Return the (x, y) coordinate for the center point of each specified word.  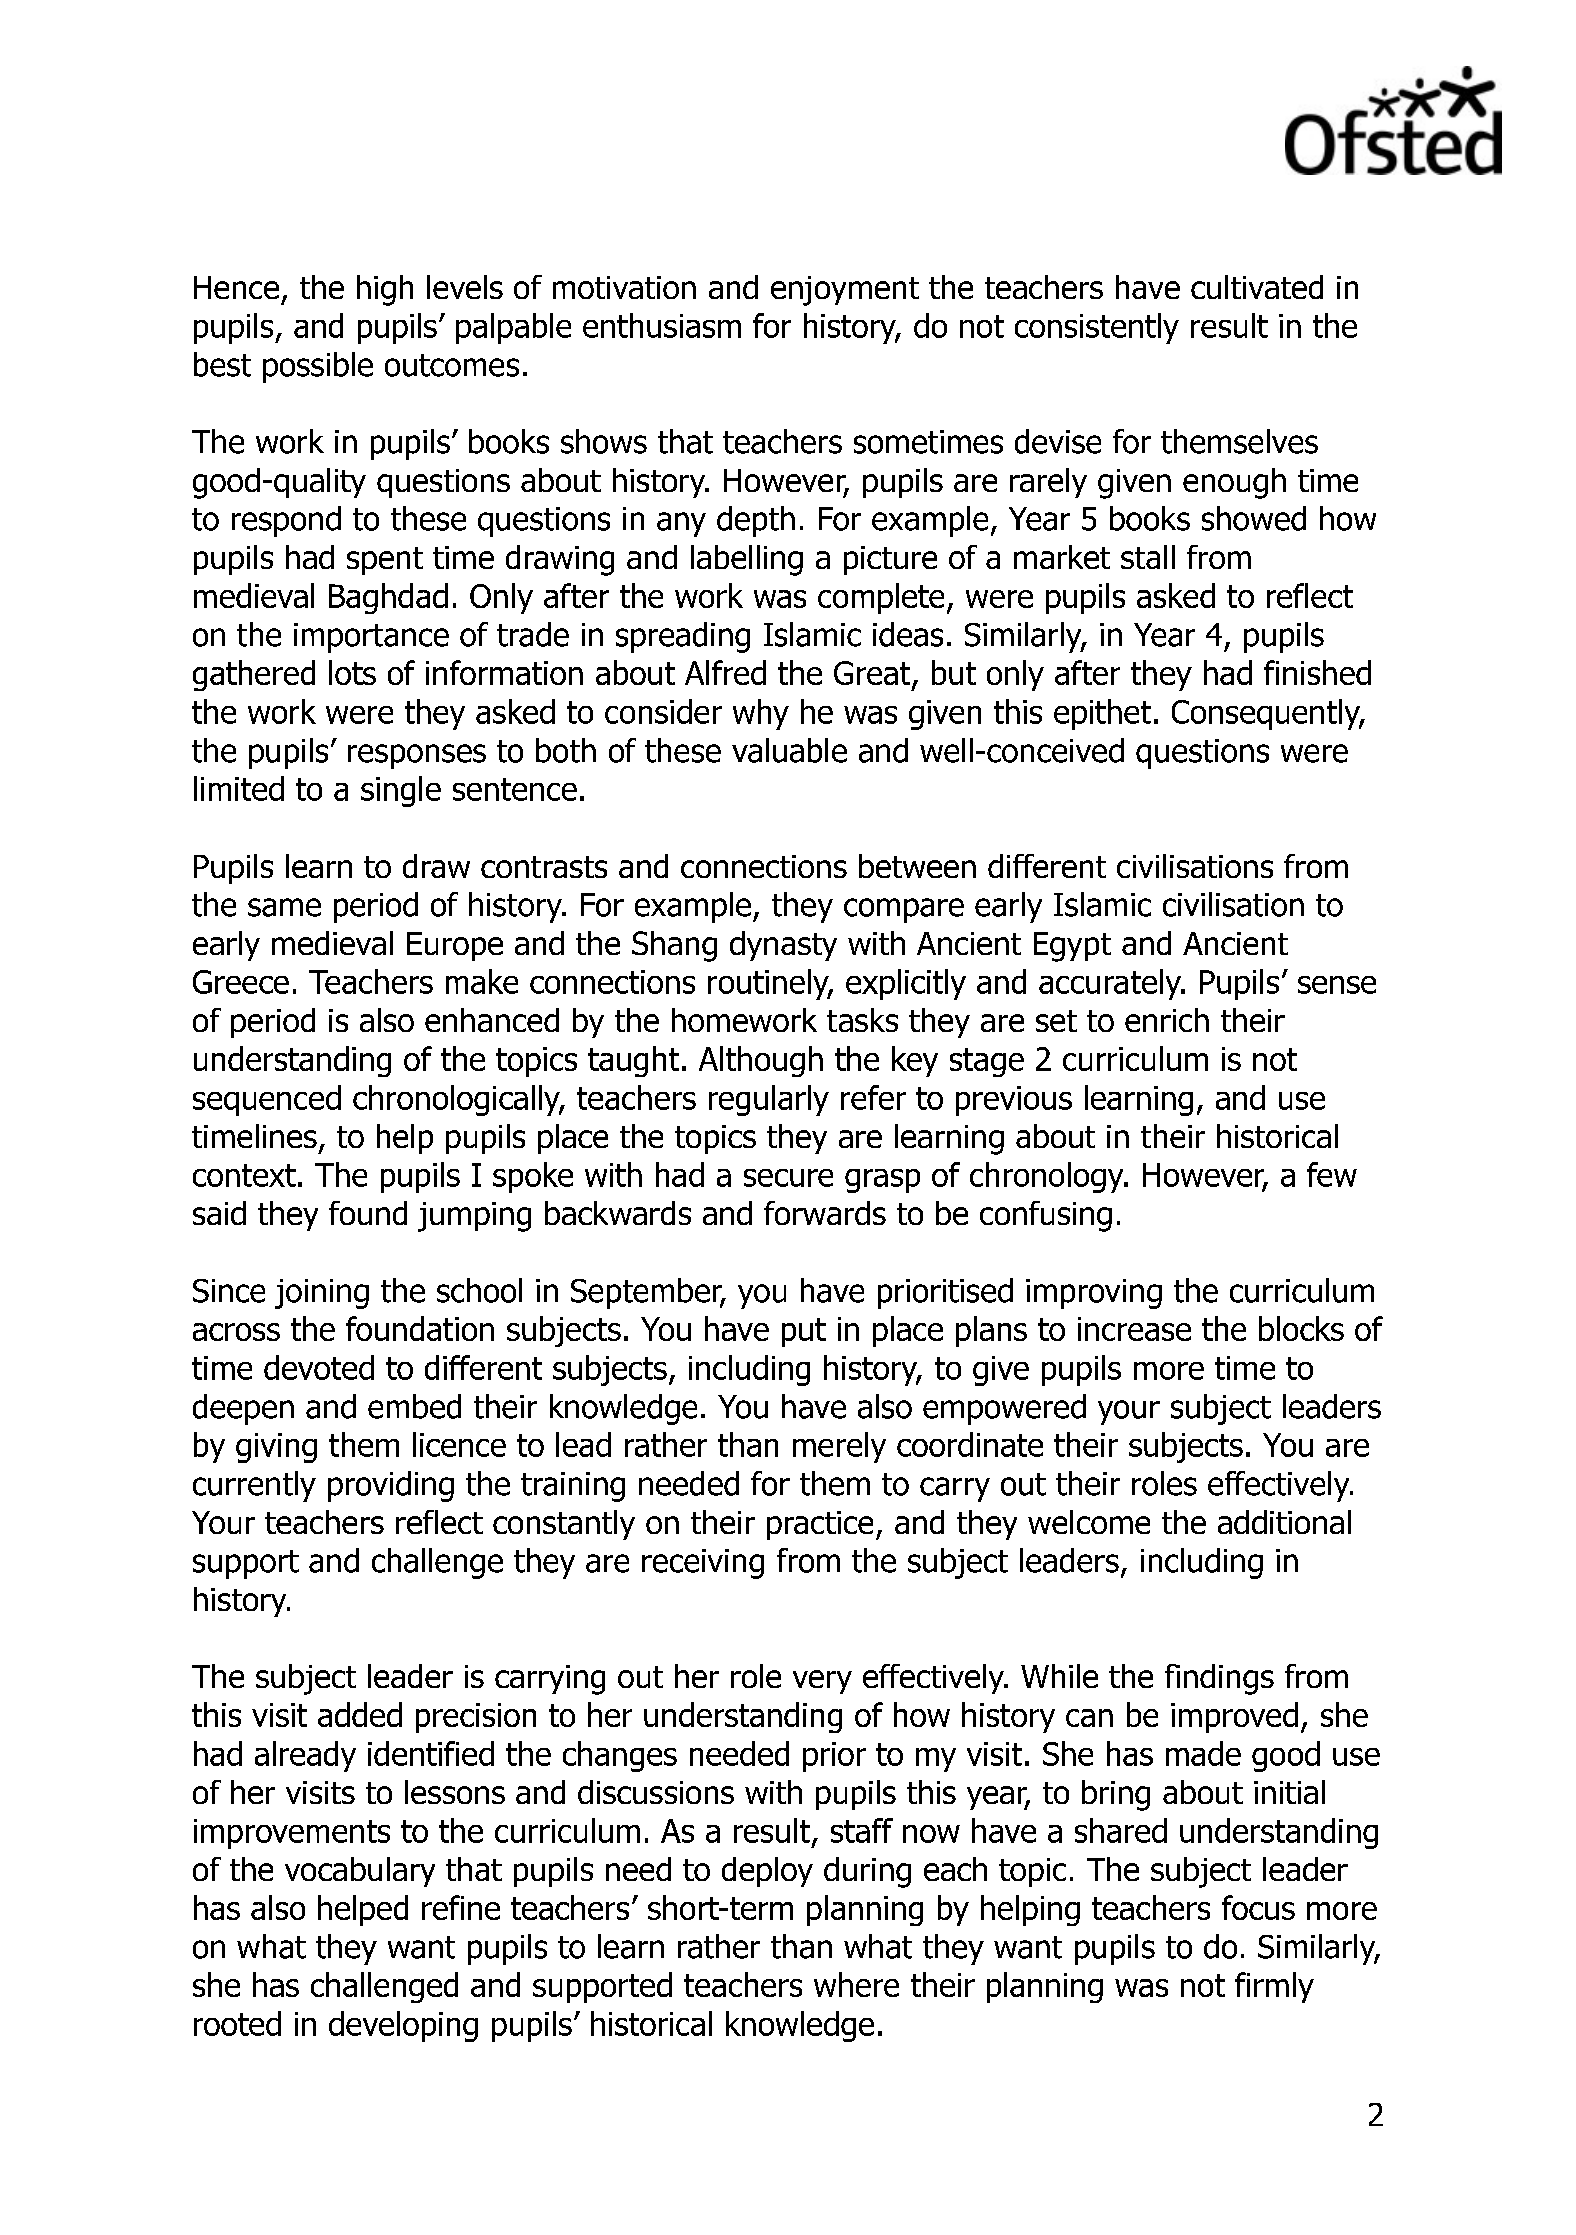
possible (318, 367)
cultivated (1257, 287)
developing (403, 2026)
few (1332, 1174)
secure (788, 1178)
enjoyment (845, 291)
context (244, 1175)
